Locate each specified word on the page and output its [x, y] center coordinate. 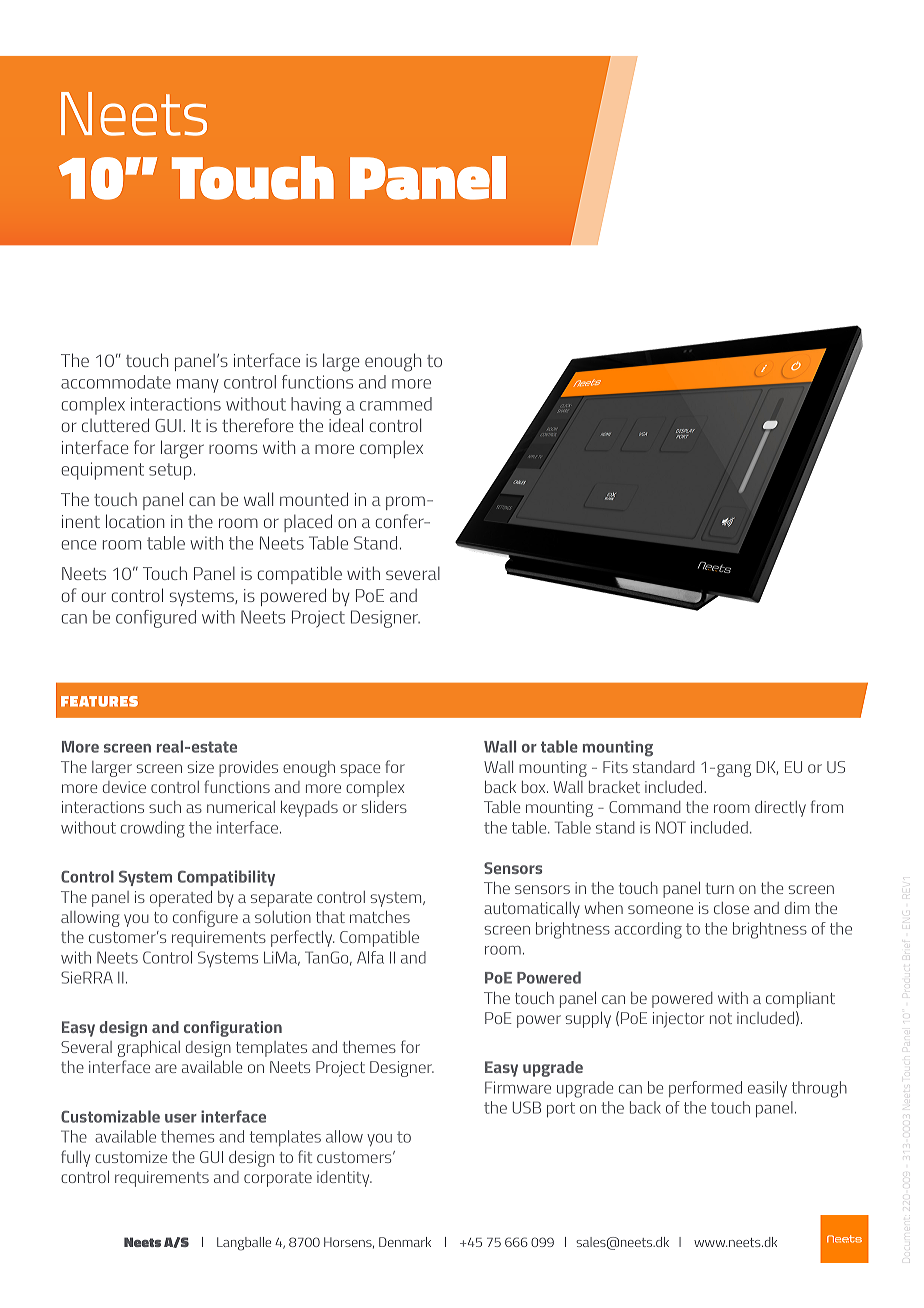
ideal [346, 425]
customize [131, 1157]
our [93, 597]
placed [308, 523]
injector [678, 1020]
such [165, 807]
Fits [615, 767]
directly [780, 809]
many [198, 386]
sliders [384, 807]
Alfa [370, 957]
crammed [396, 404]
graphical [149, 1049]
